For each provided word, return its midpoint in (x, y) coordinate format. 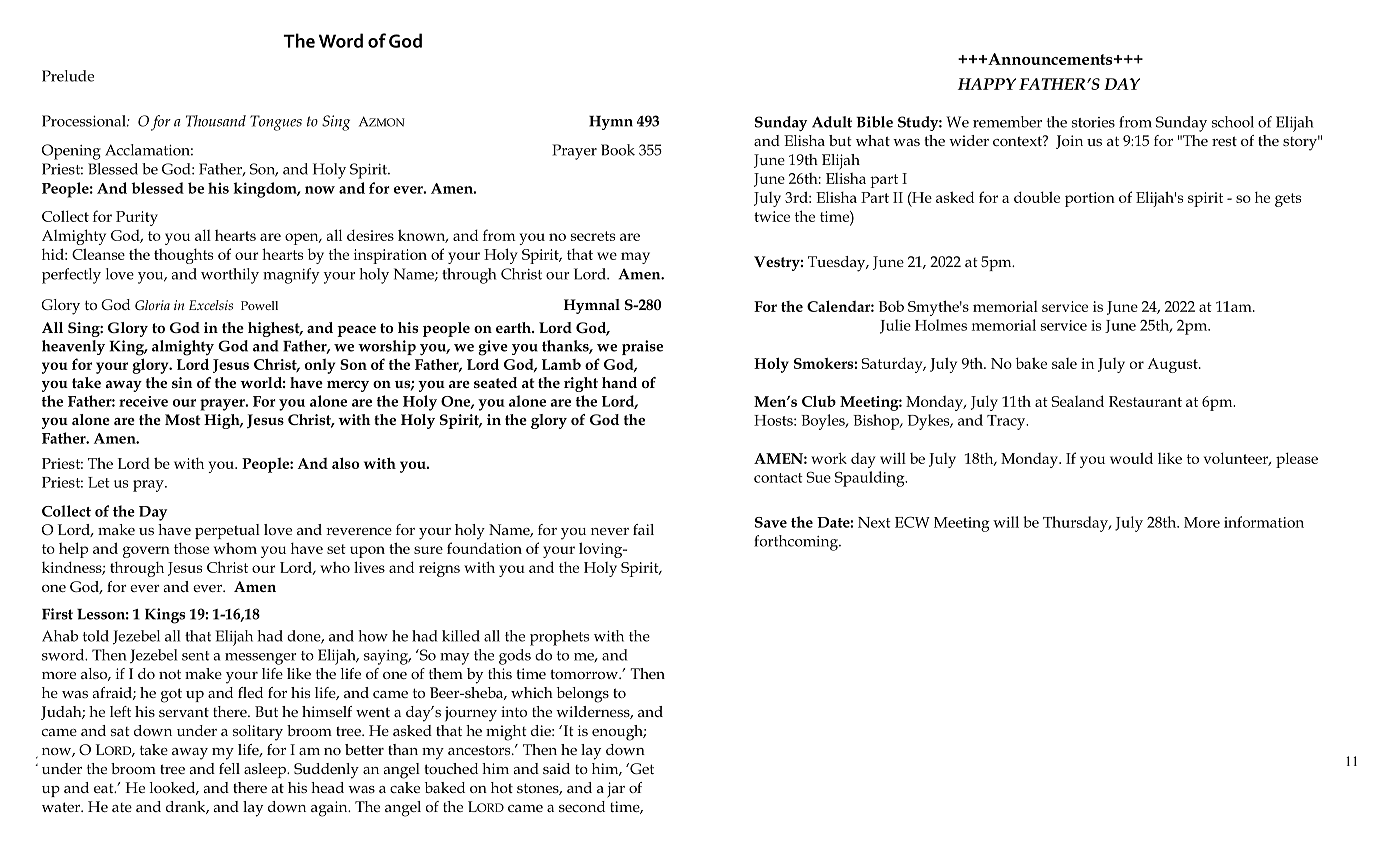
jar (616, 790)
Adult (832, 122)
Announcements (1050, 59)
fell (229, 768)
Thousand (216, 121)
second (582, 806)
